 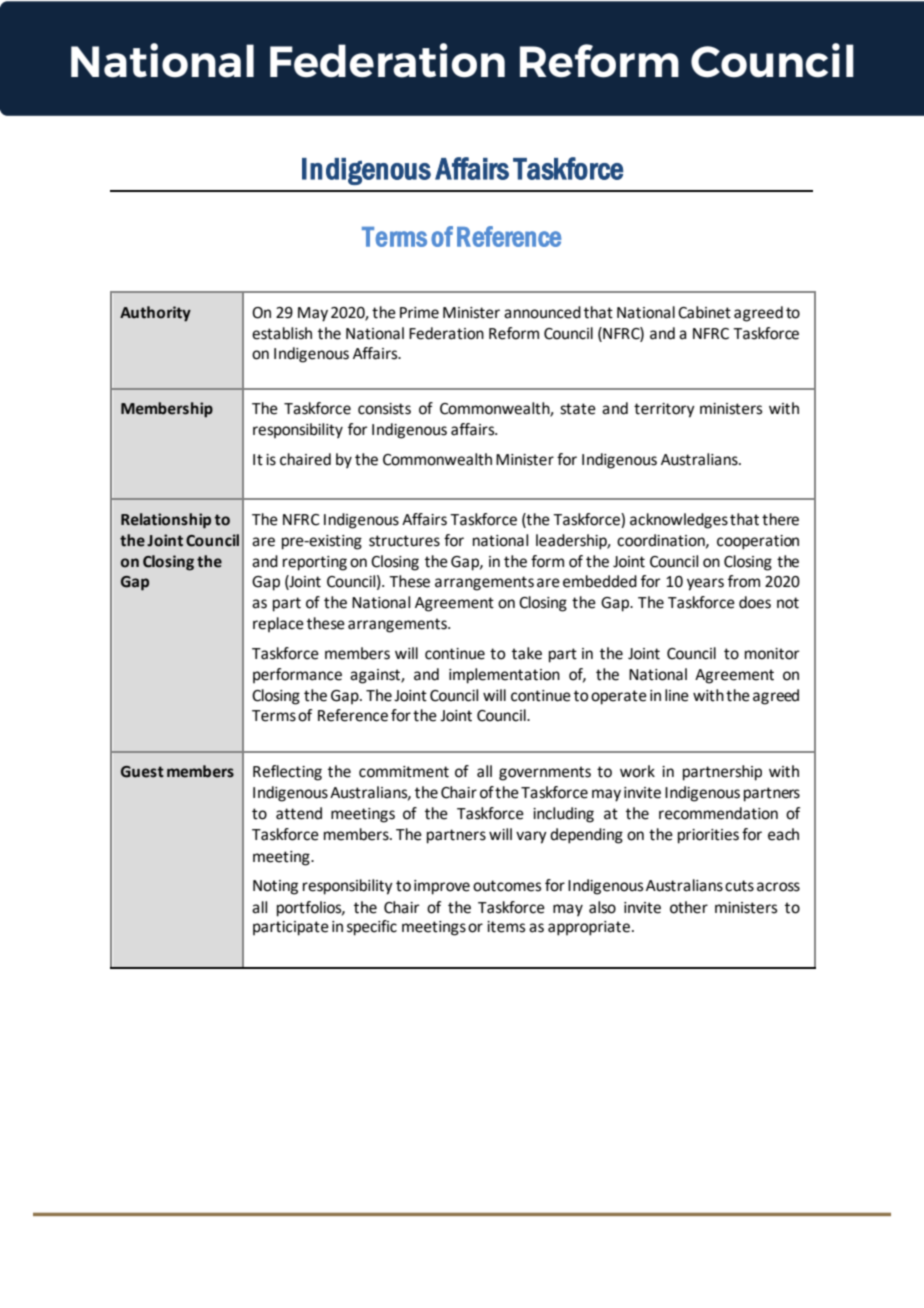 I want to click on replace, so click(x=278, y=624).
